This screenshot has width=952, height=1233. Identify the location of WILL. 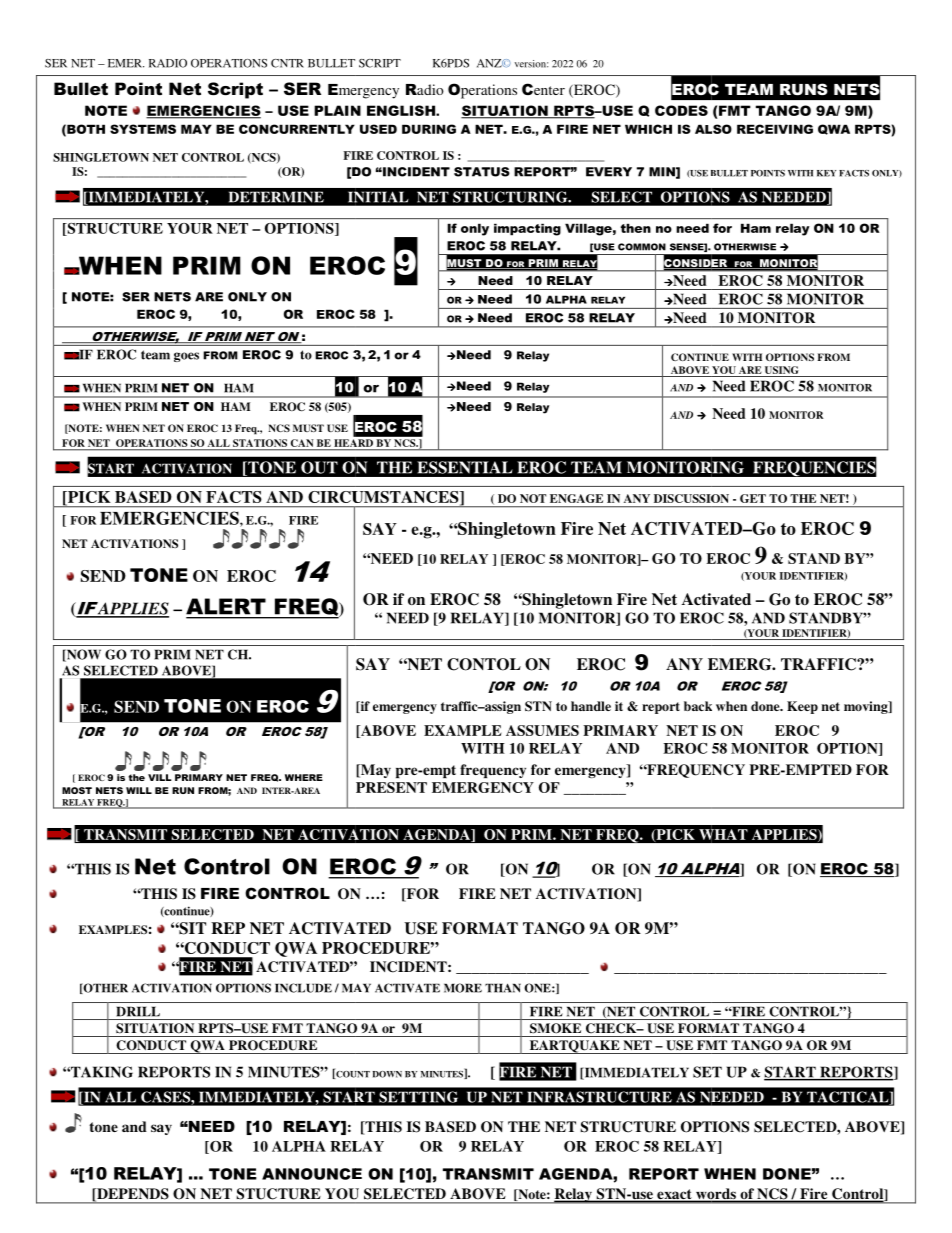
(139, 790).
